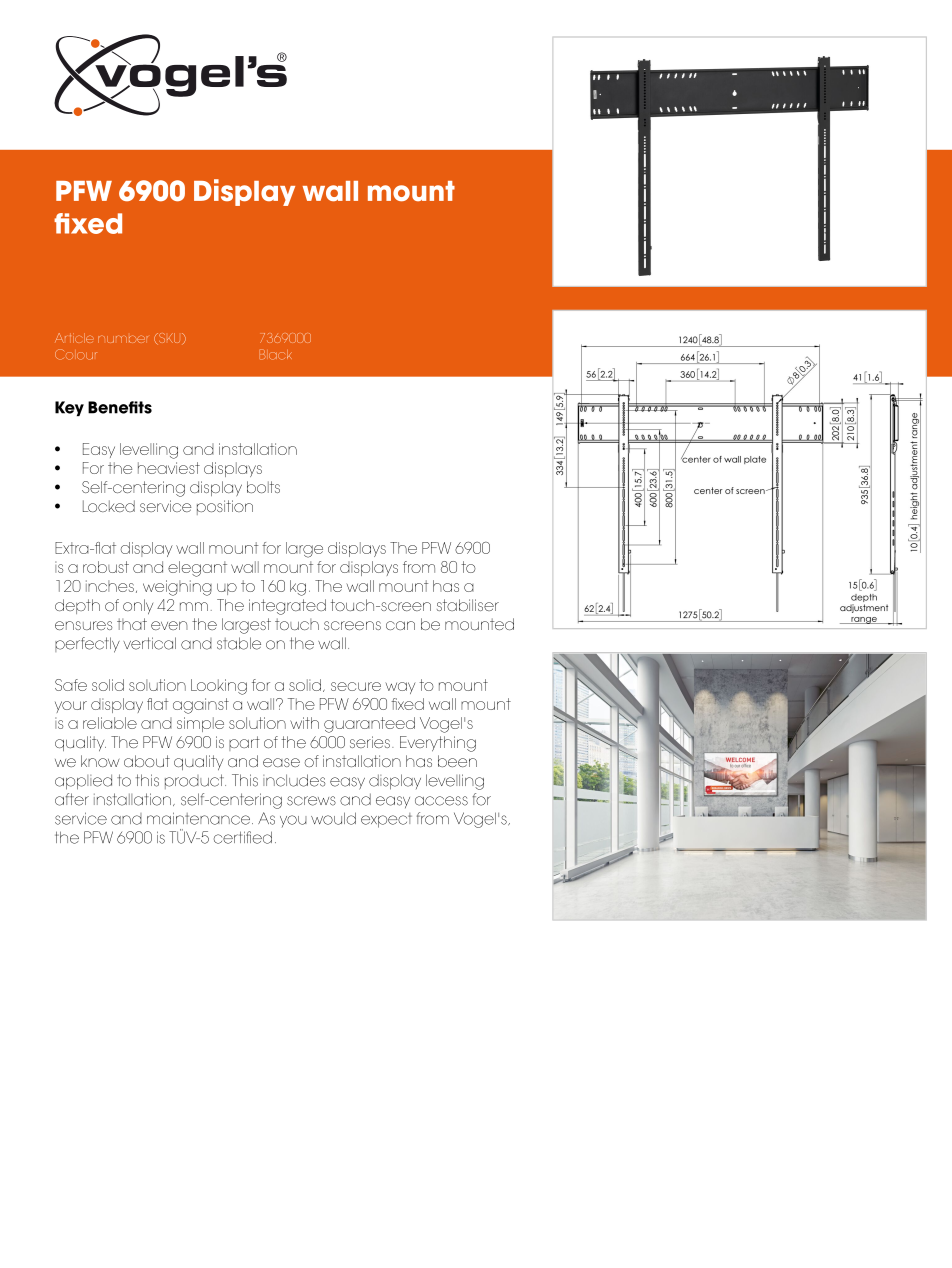 This document has width=952, height=1268. Describe the element at coordinates (72, 799) in the document. I see `after` at that location.
